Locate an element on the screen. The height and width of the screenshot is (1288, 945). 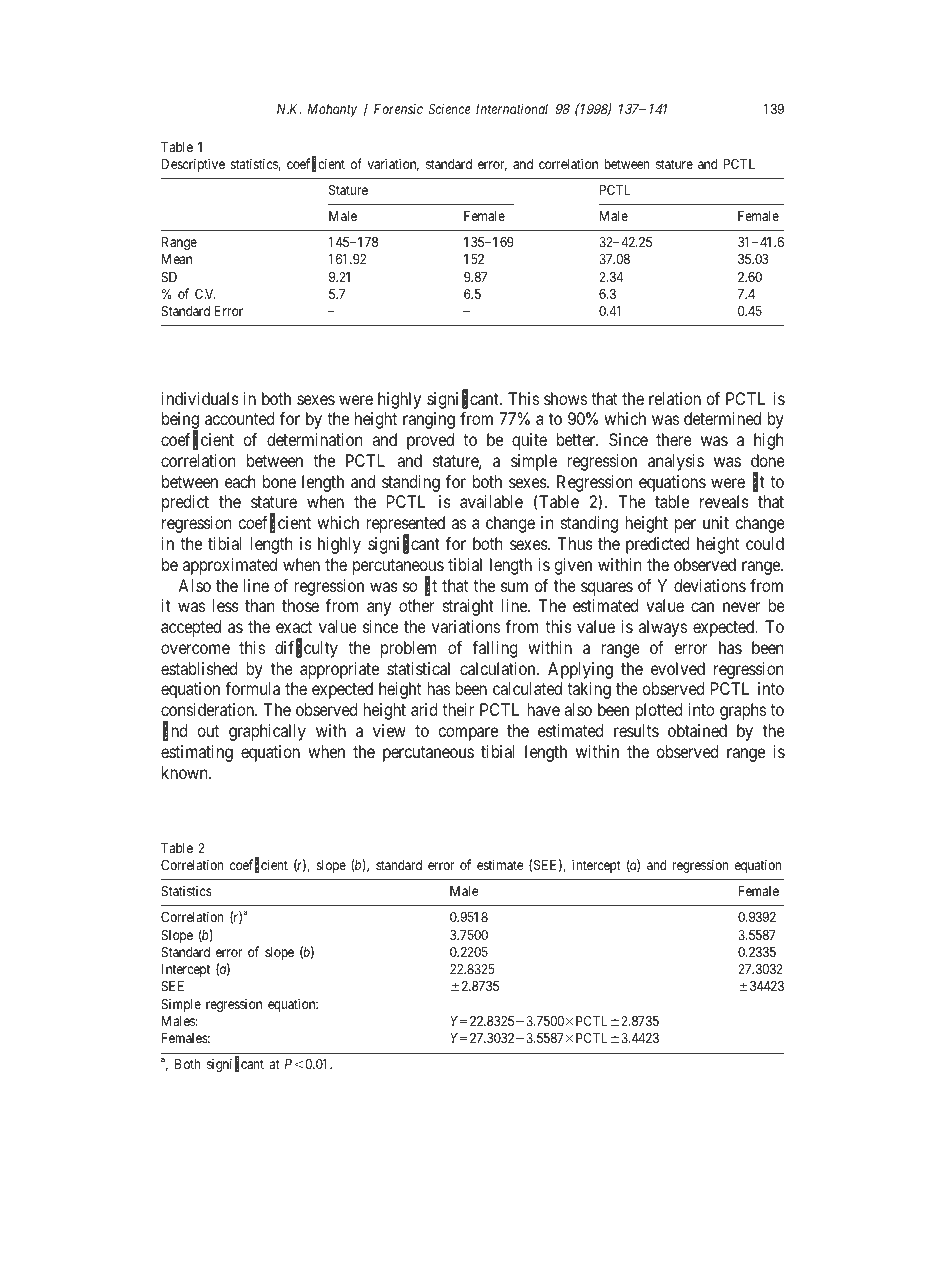
shows is located at coordinates (565, 398).
